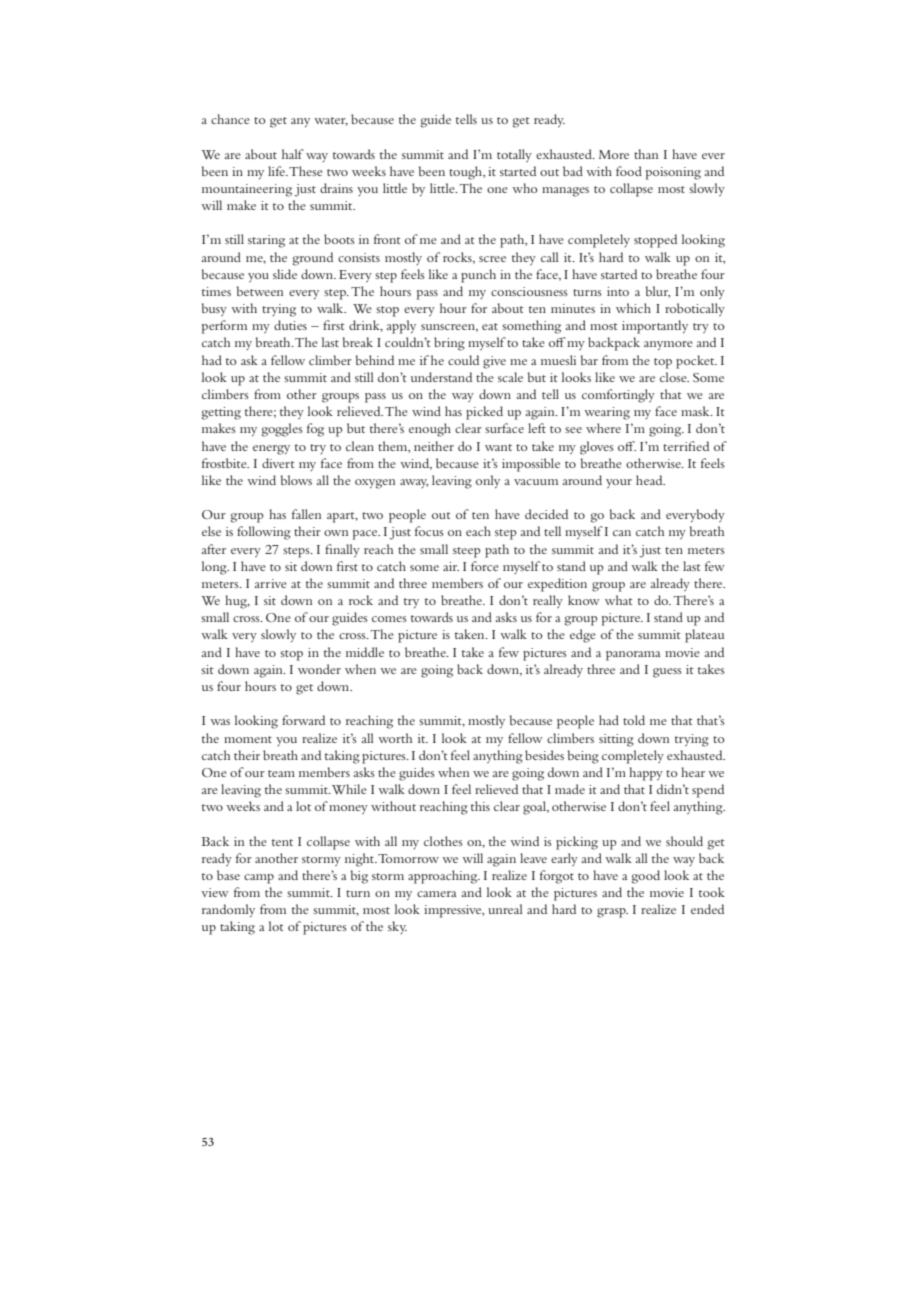  I want to click on arrive, so click(271, 583).
